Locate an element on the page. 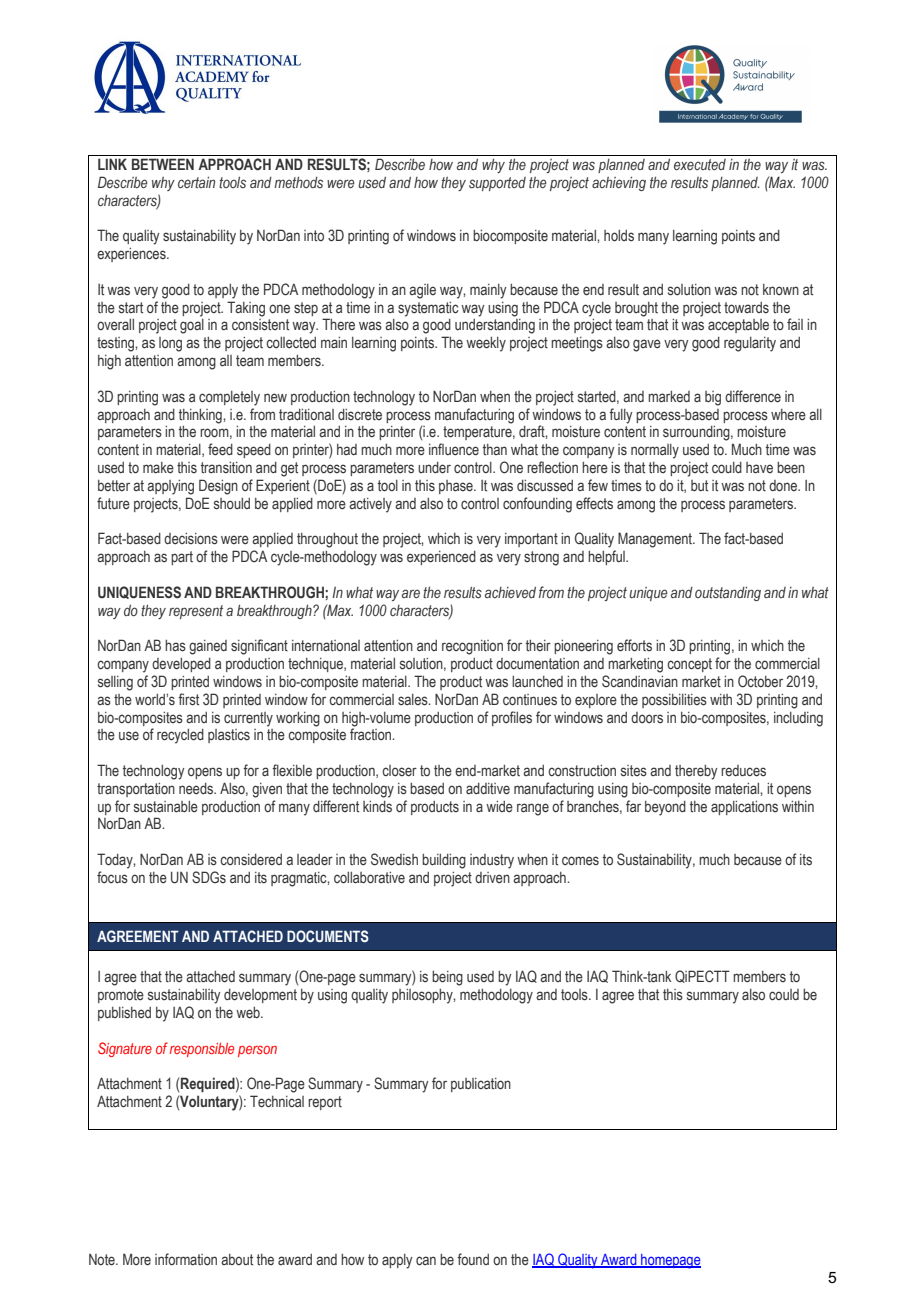  applications is located at coordinates (744, 808).
